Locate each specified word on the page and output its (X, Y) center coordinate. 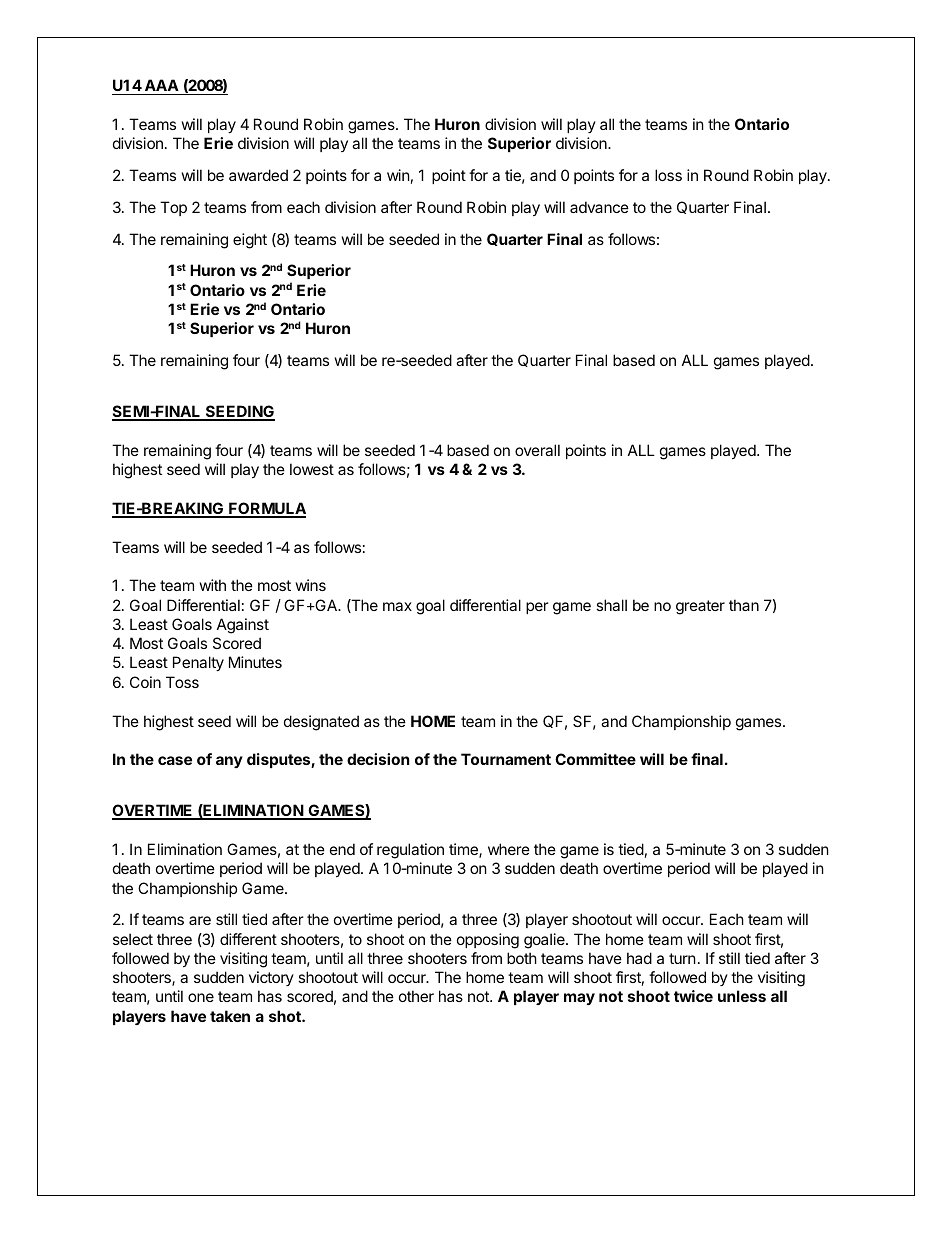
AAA (162, 85)
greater (700, 607)
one (201, 997)
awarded (258, 175)
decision (378, 759)
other (416, 996)
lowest (312, 469)
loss (668, 175)
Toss (182, 682)
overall (537, 450)
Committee (595, 759)
